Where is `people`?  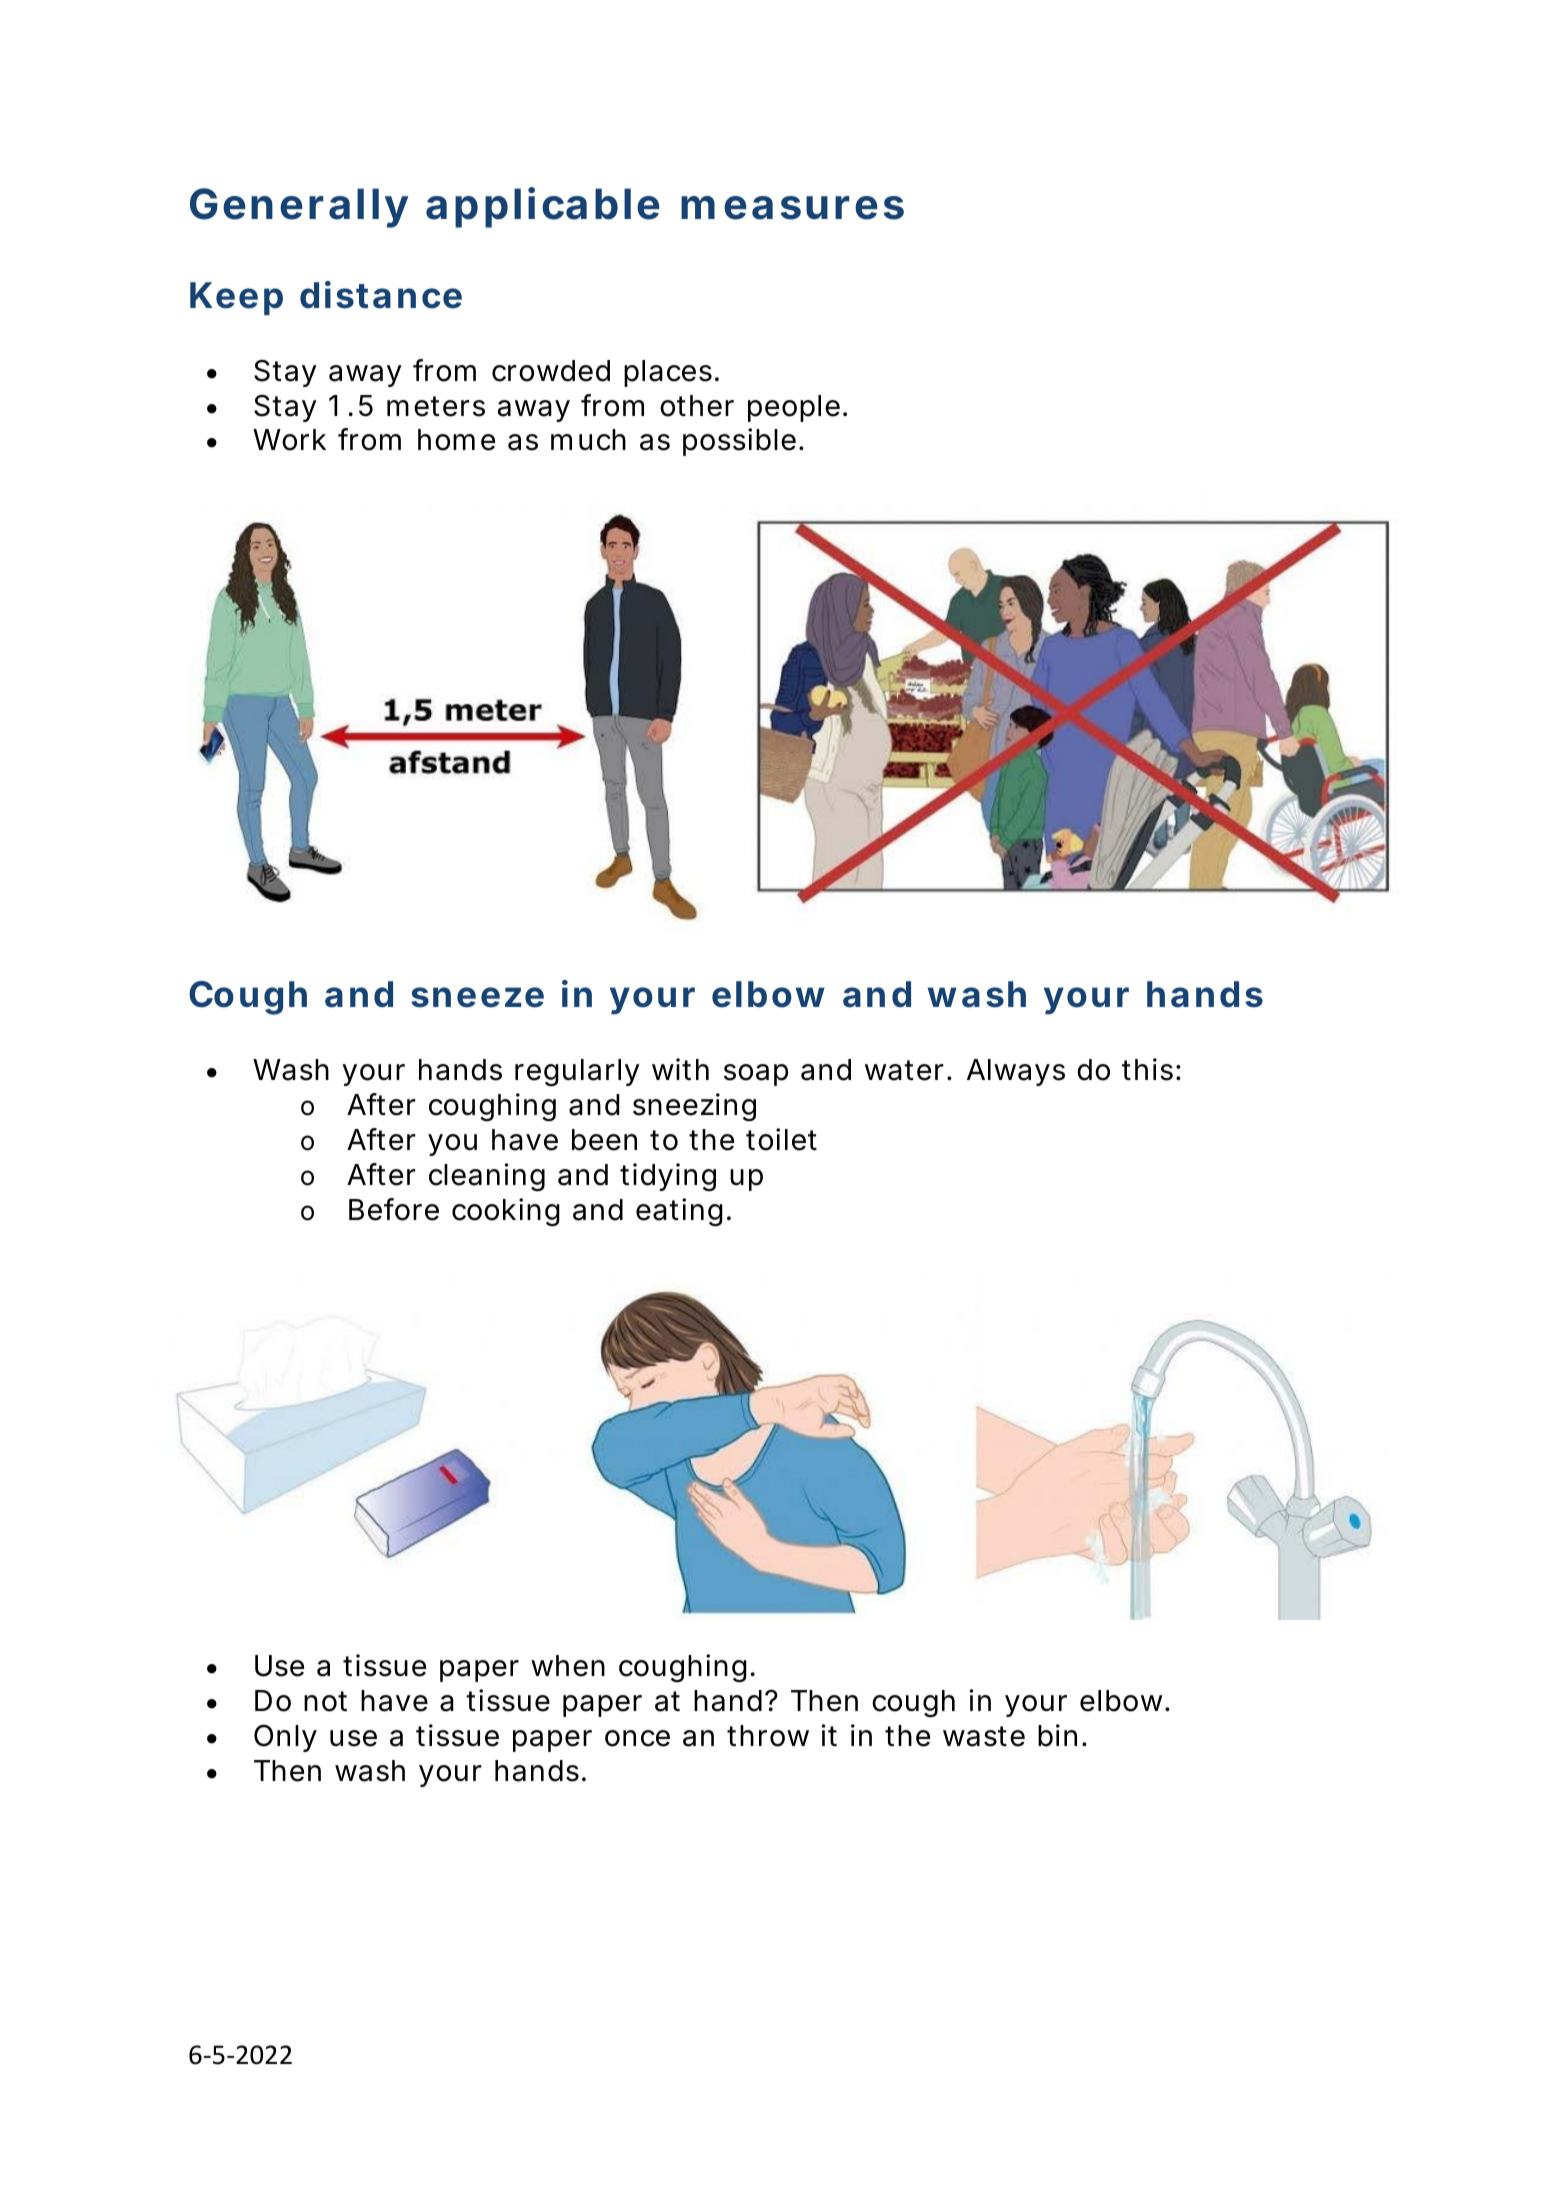
people is located at coordinates (794, 408).
